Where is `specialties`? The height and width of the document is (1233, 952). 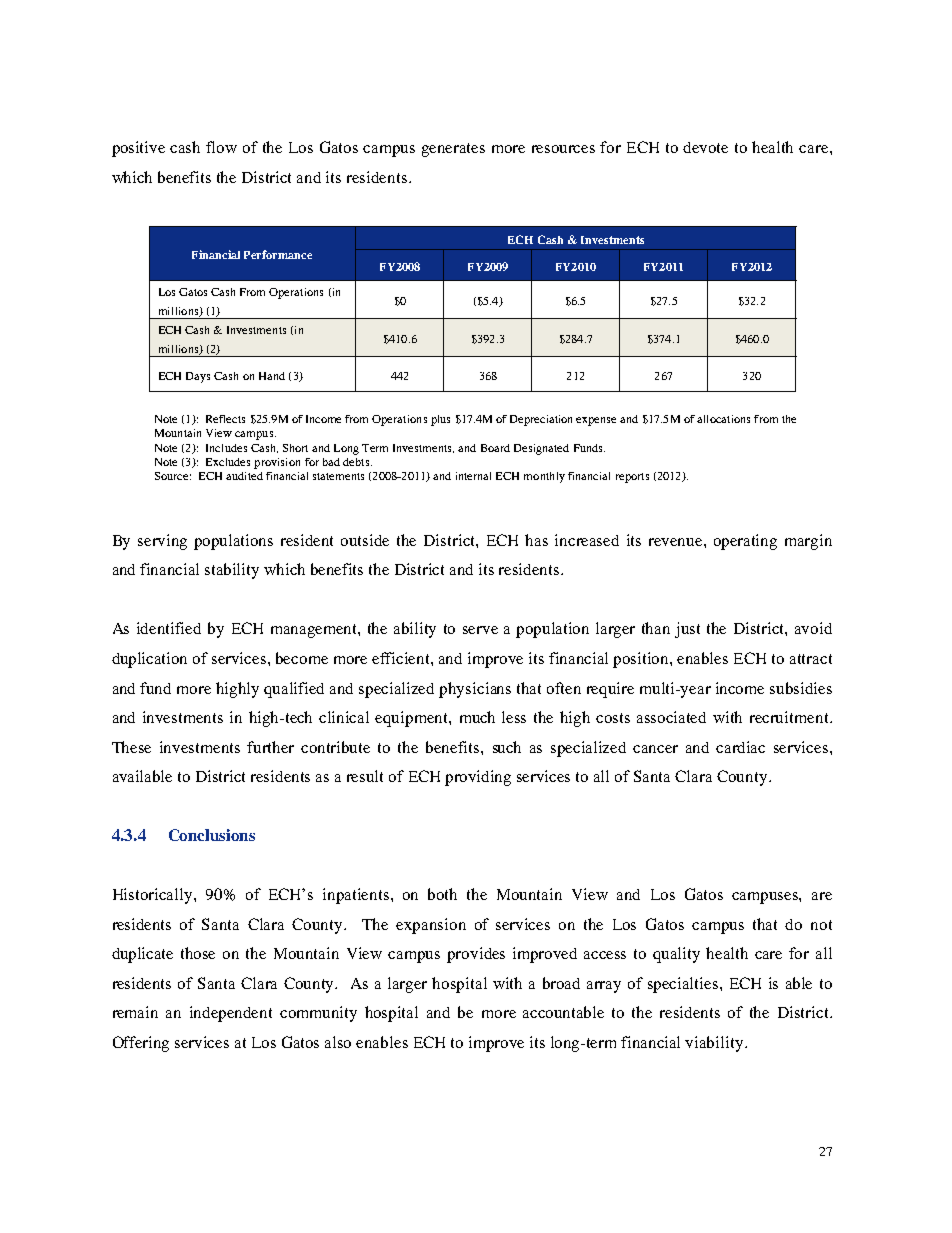 specialties is located at coordinates (684, 985).
